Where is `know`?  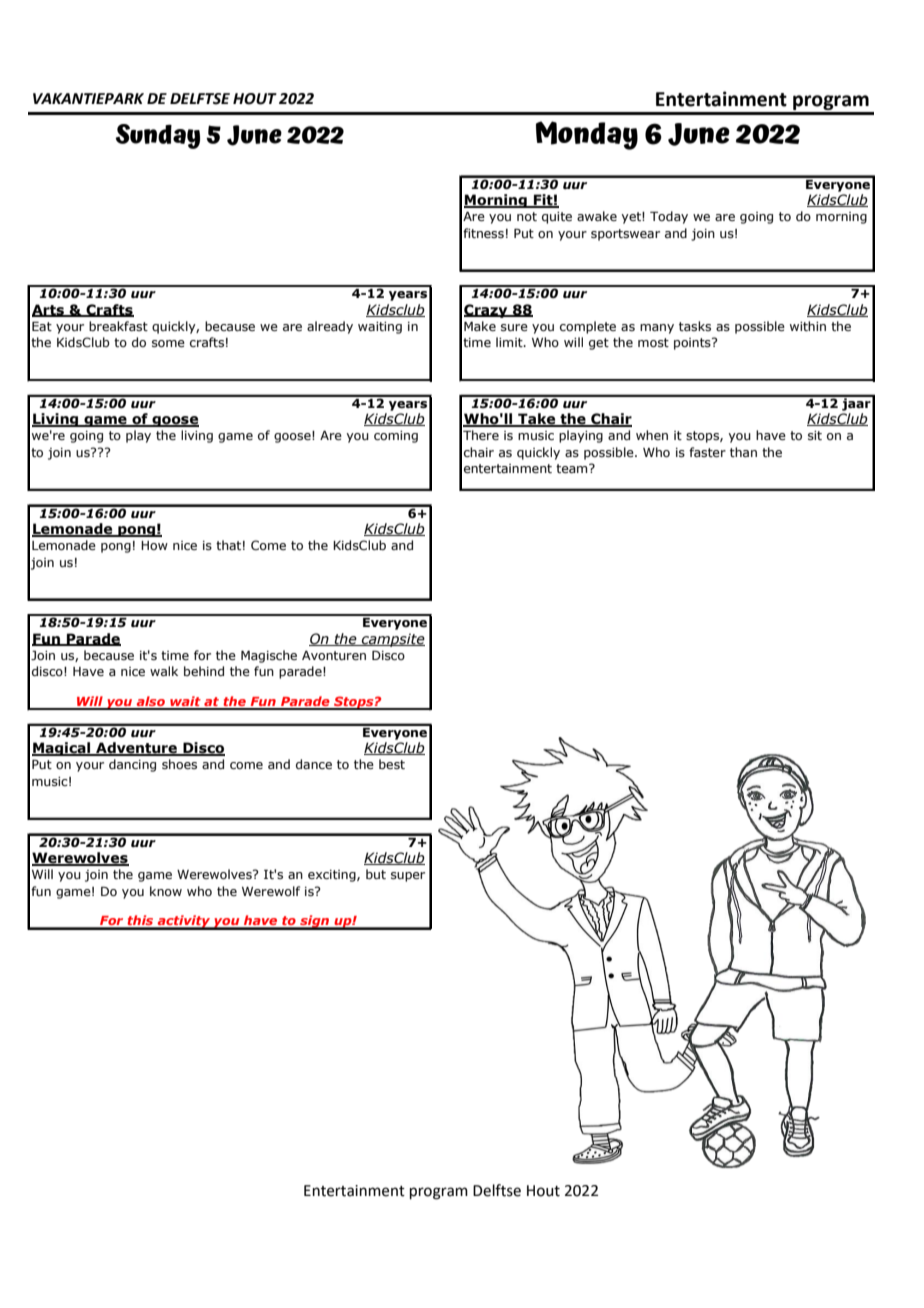
know is located at coordinates (166, 891).
